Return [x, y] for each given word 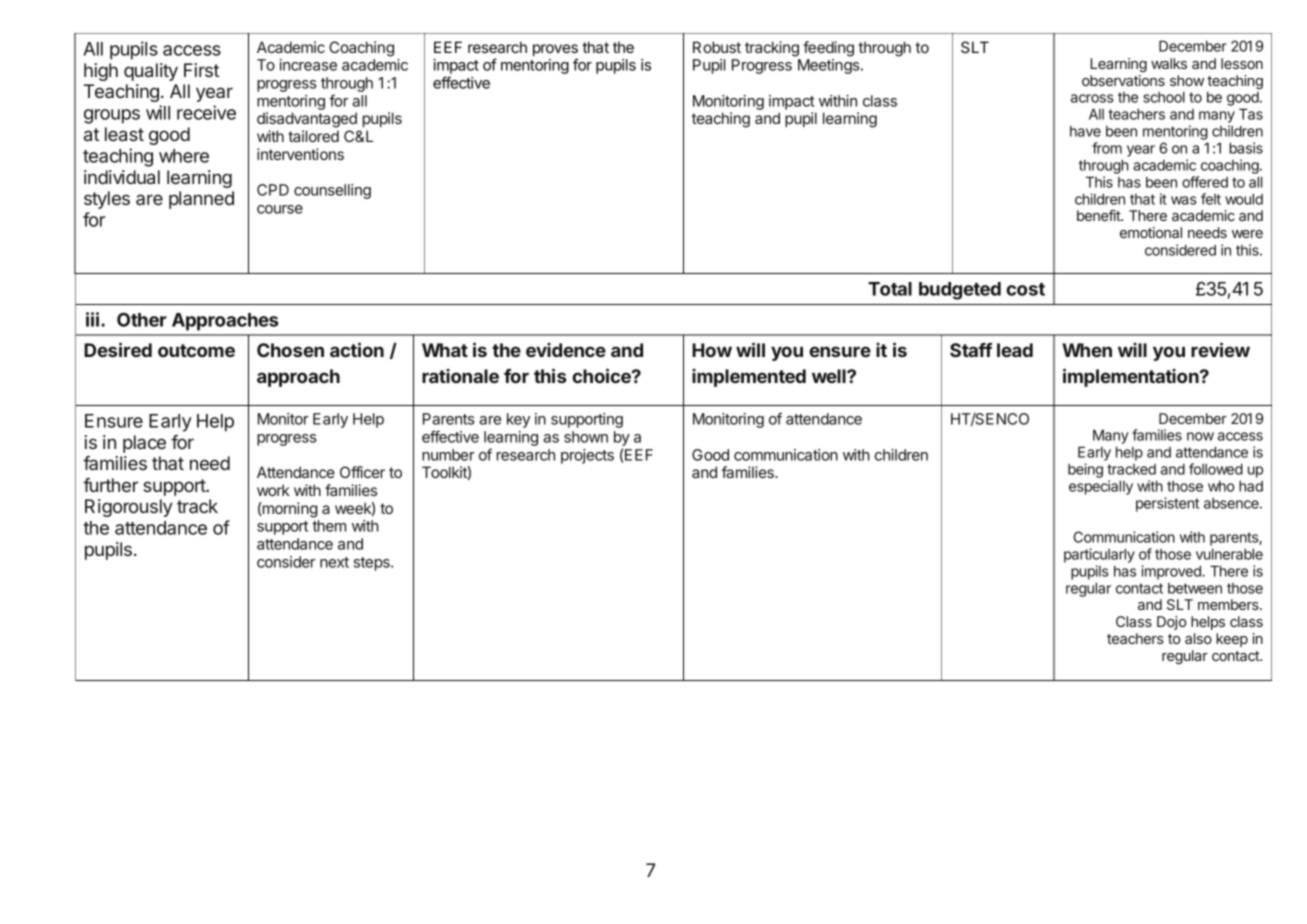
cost [1025, 289]
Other [142, 320]
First [201, 70]
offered [1205, 182]
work [273, 490]
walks [1169, 63]
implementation [1132, 377]
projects [587, 456]
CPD [273, 190]
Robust [717, 47]
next [334, 562]
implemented [749, 378]
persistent [1167, 504]
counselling [332, 191]
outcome [196, 350]
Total [890, 289]
